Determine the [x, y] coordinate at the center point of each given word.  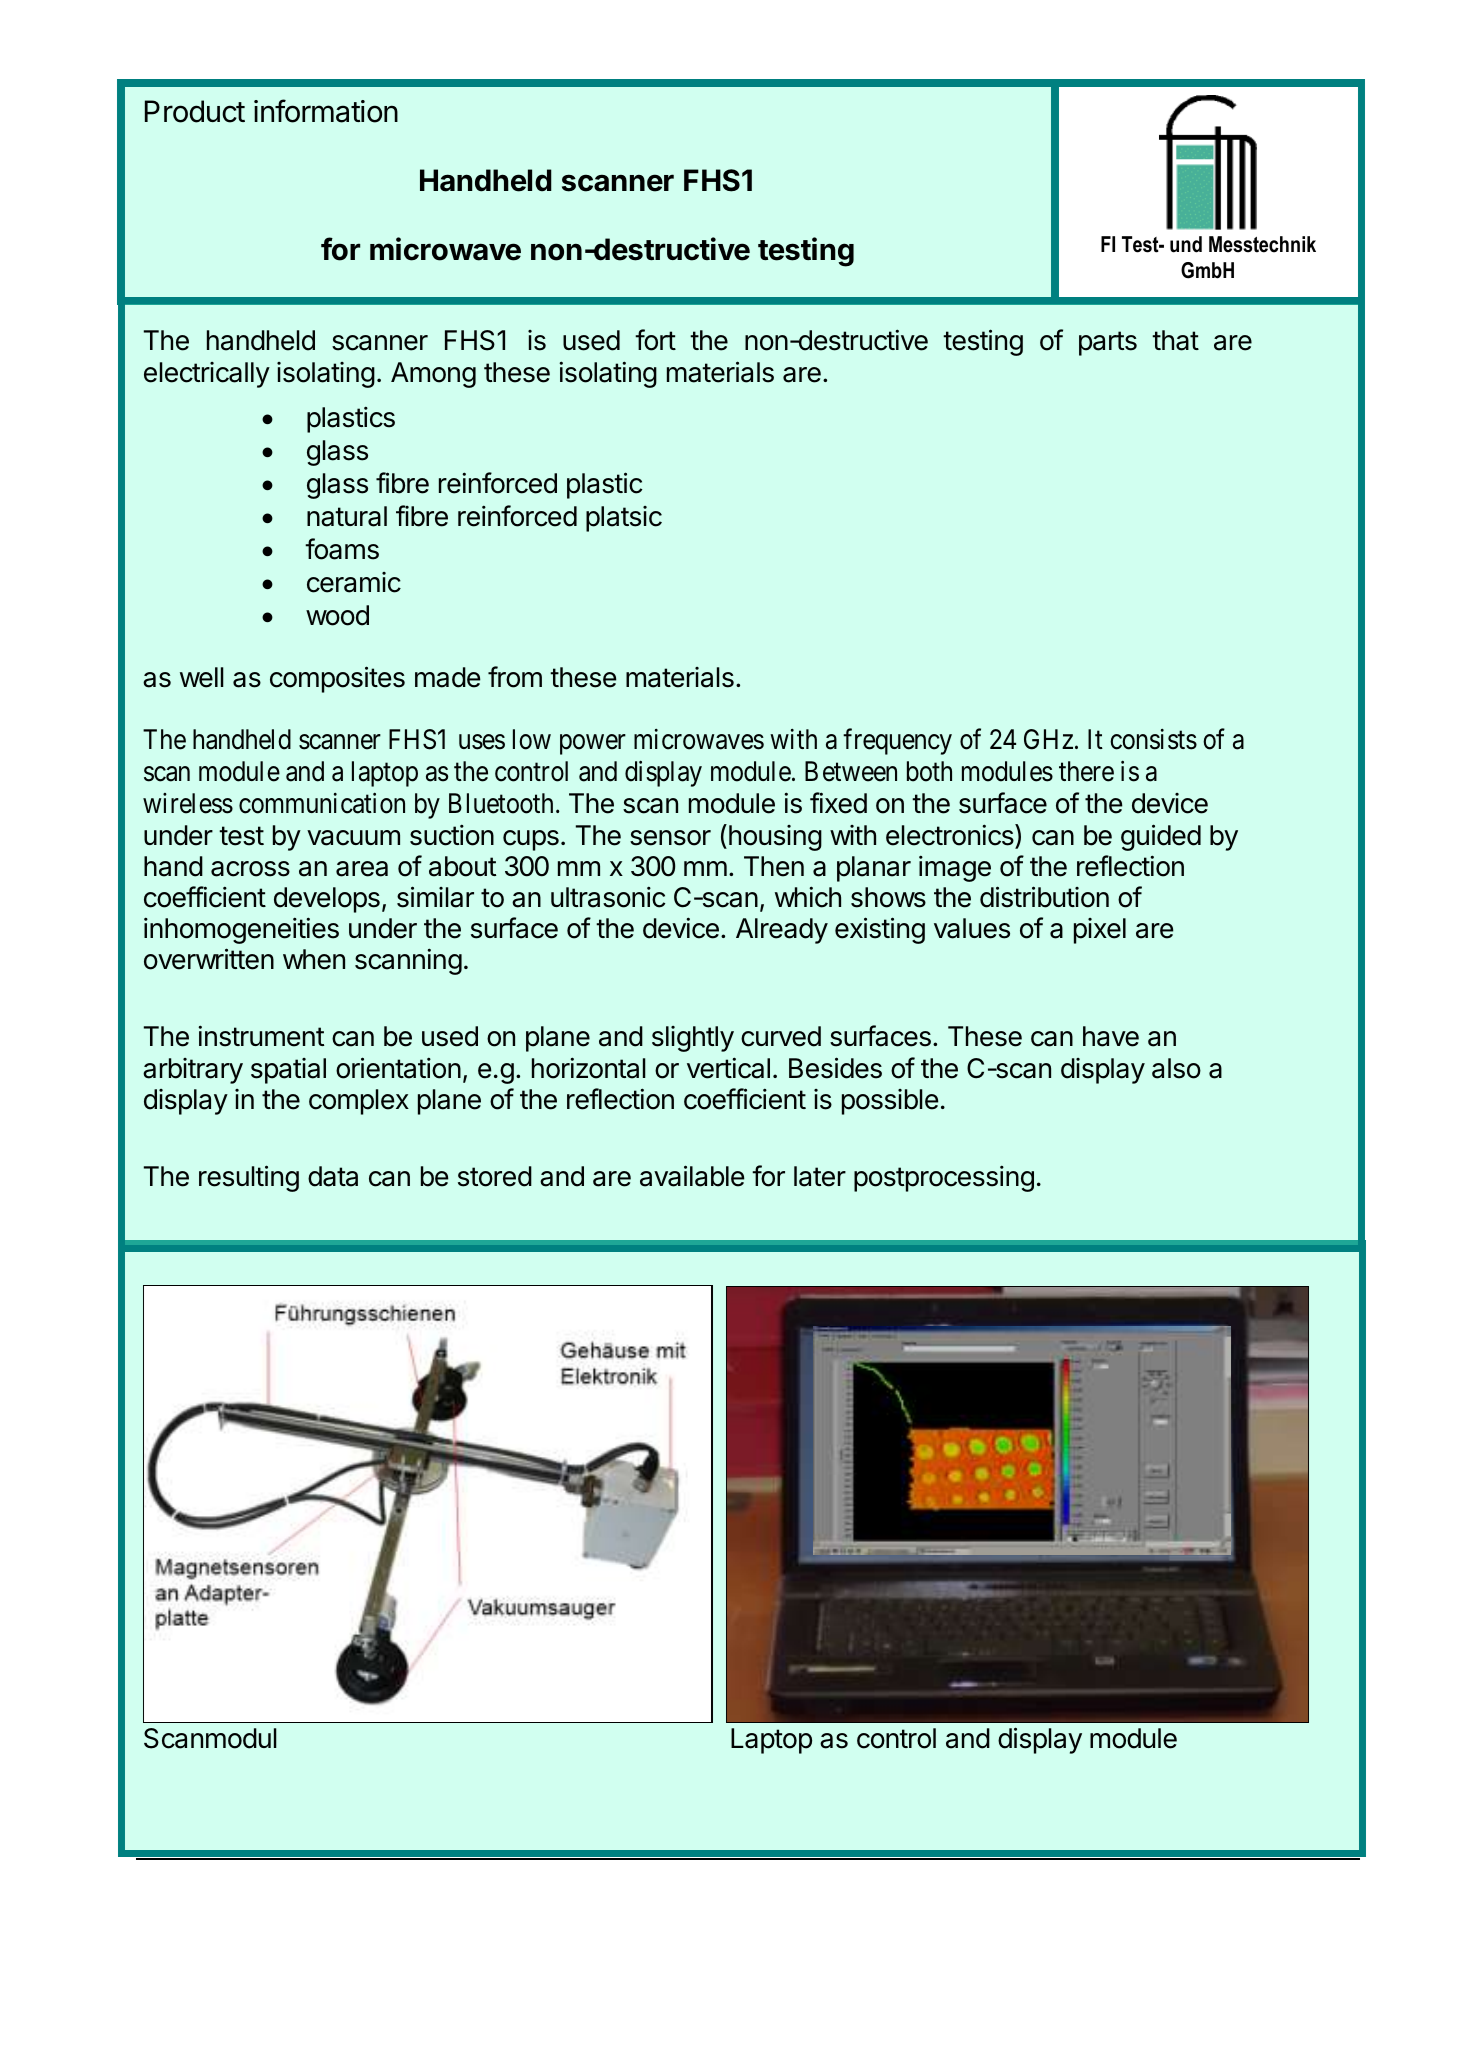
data [333, 1176]
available [692, 1176]
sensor [670, 838]
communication [322, 803]
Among [433, 375]
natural [347, 516]
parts [1108, 343]
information [326, 111]
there [1086, 771]
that [1175, 340]
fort [655, 340]
